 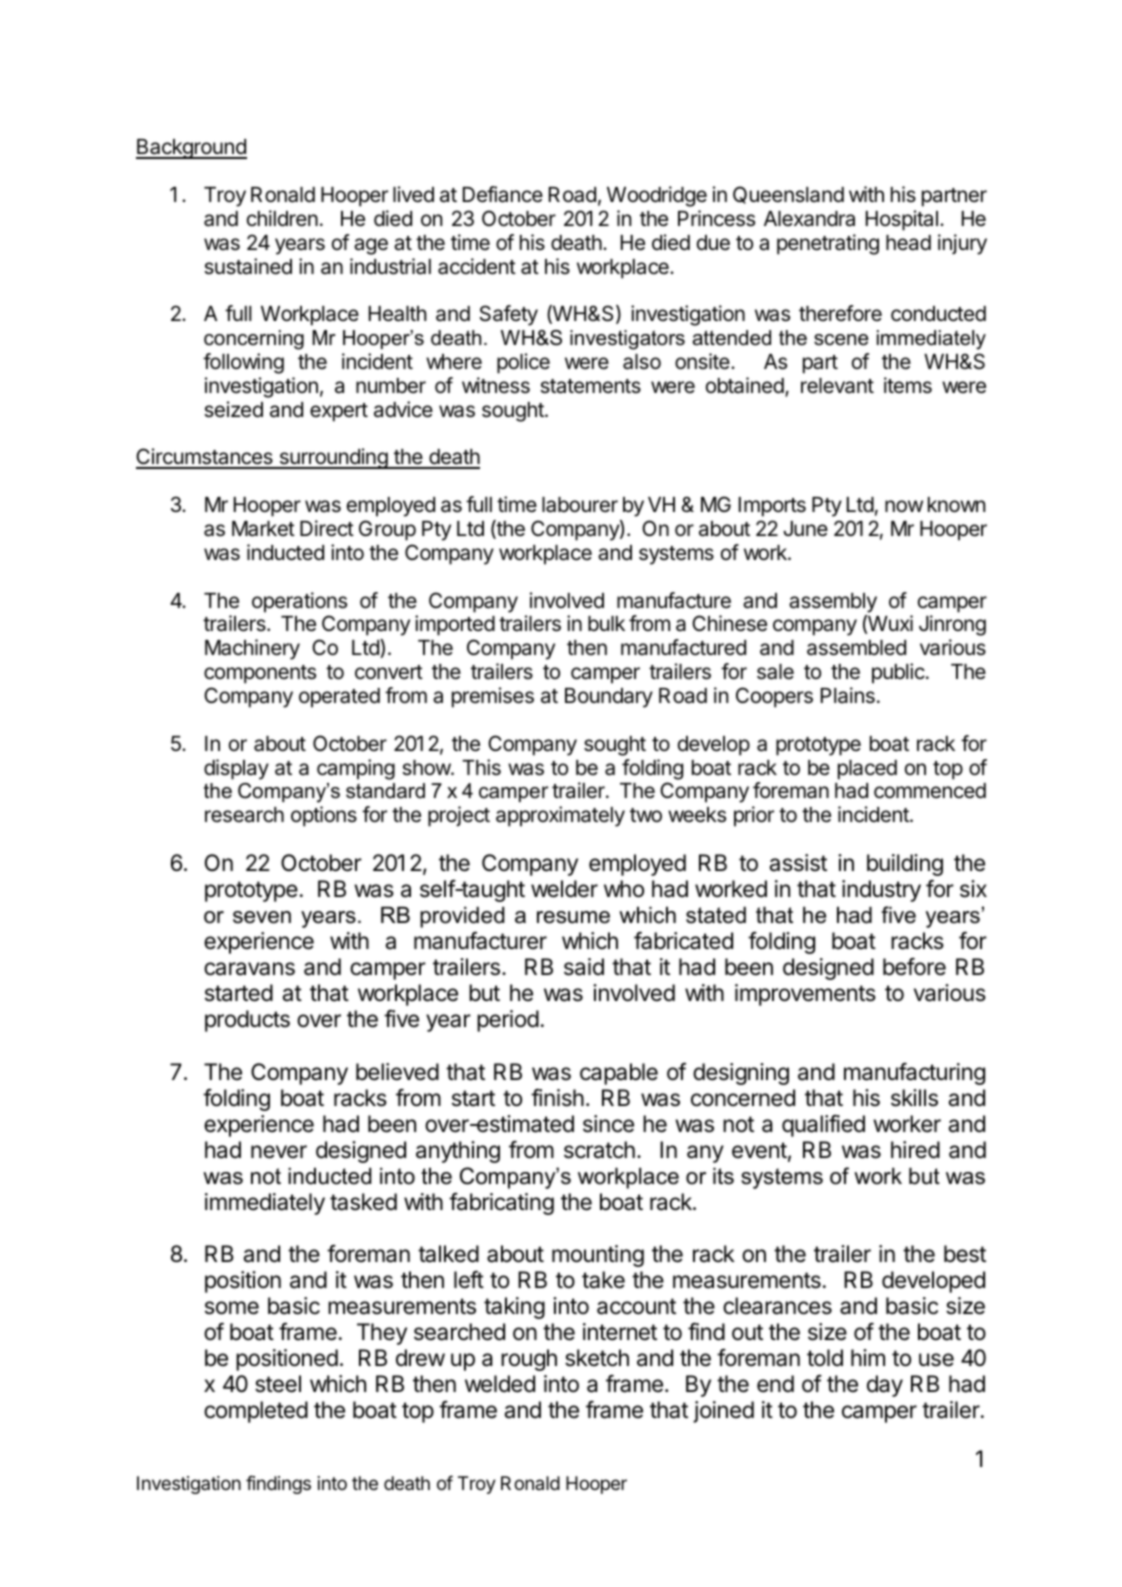 I want to click on Hospital, so click(x=902, y=220).
